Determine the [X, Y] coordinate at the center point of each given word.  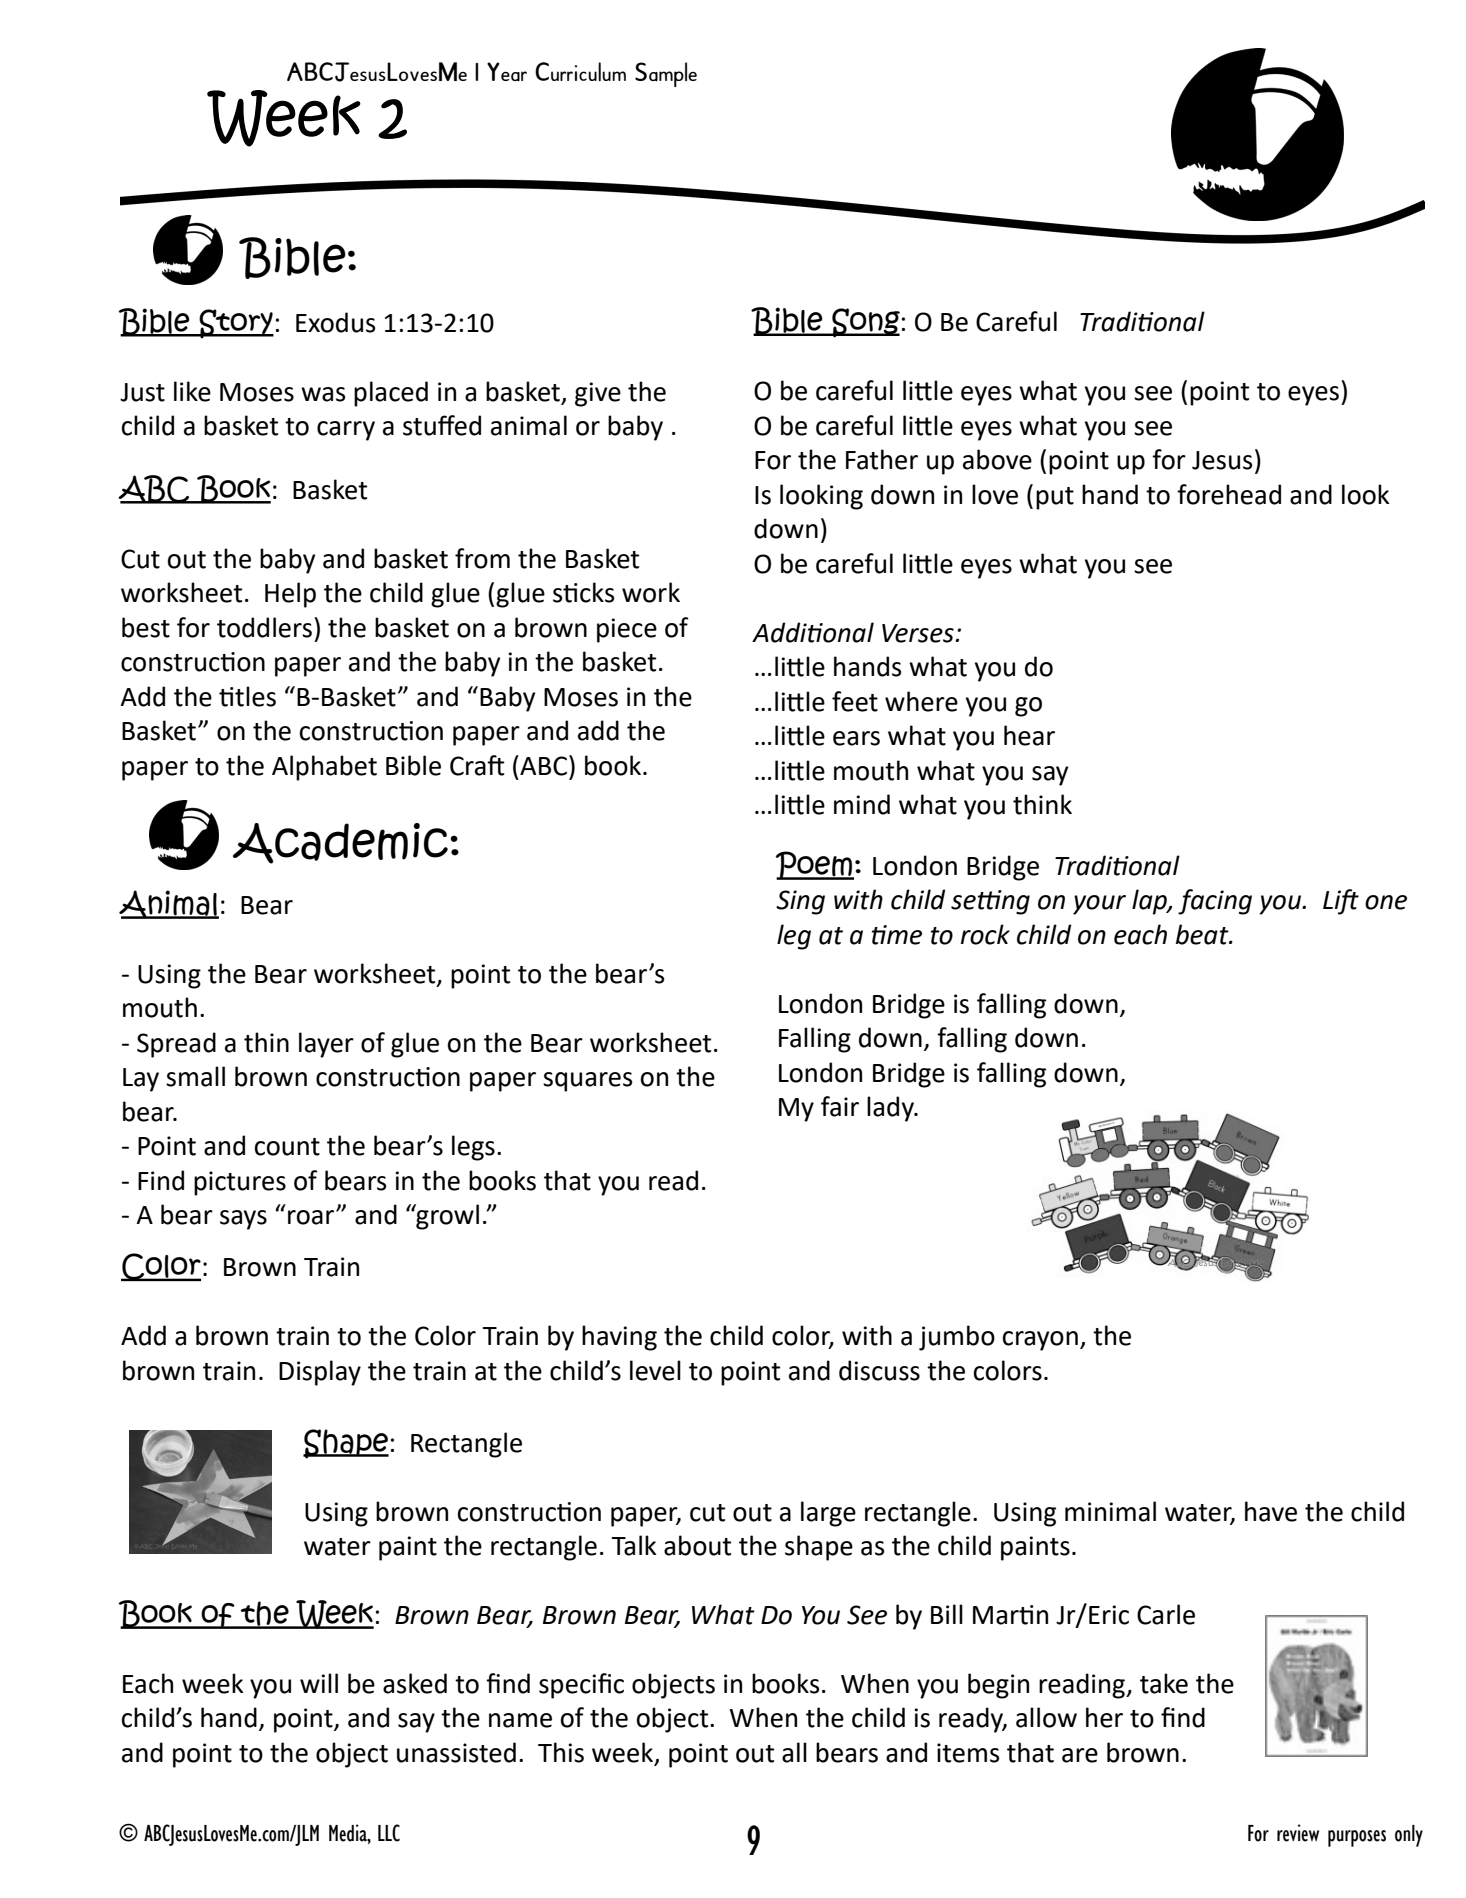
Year [507, 72]
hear [1029, 735]
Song [865, 323]
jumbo [957, 1338]
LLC [389, 1833]
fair [840, 1106]
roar [312, 1217]
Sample [666, 74]
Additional [813, 632]
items [968, 1753]
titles [247, 696]
